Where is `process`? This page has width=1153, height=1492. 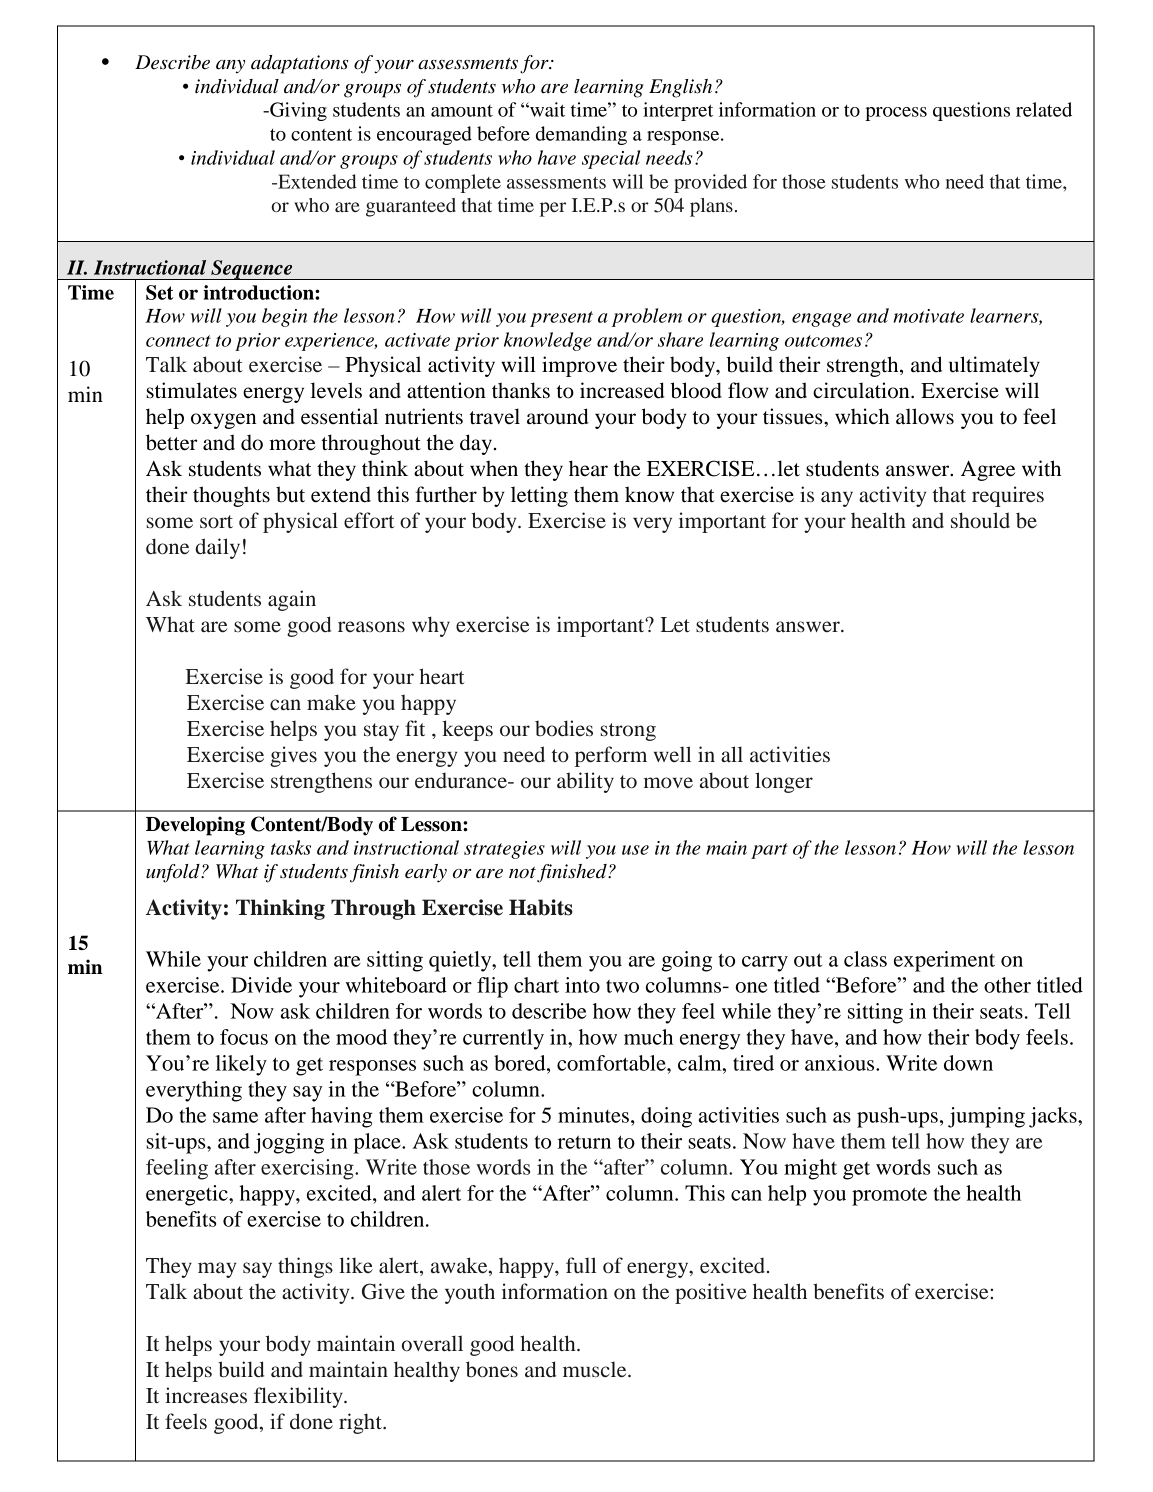 process is located at coordinates (896, 114).
